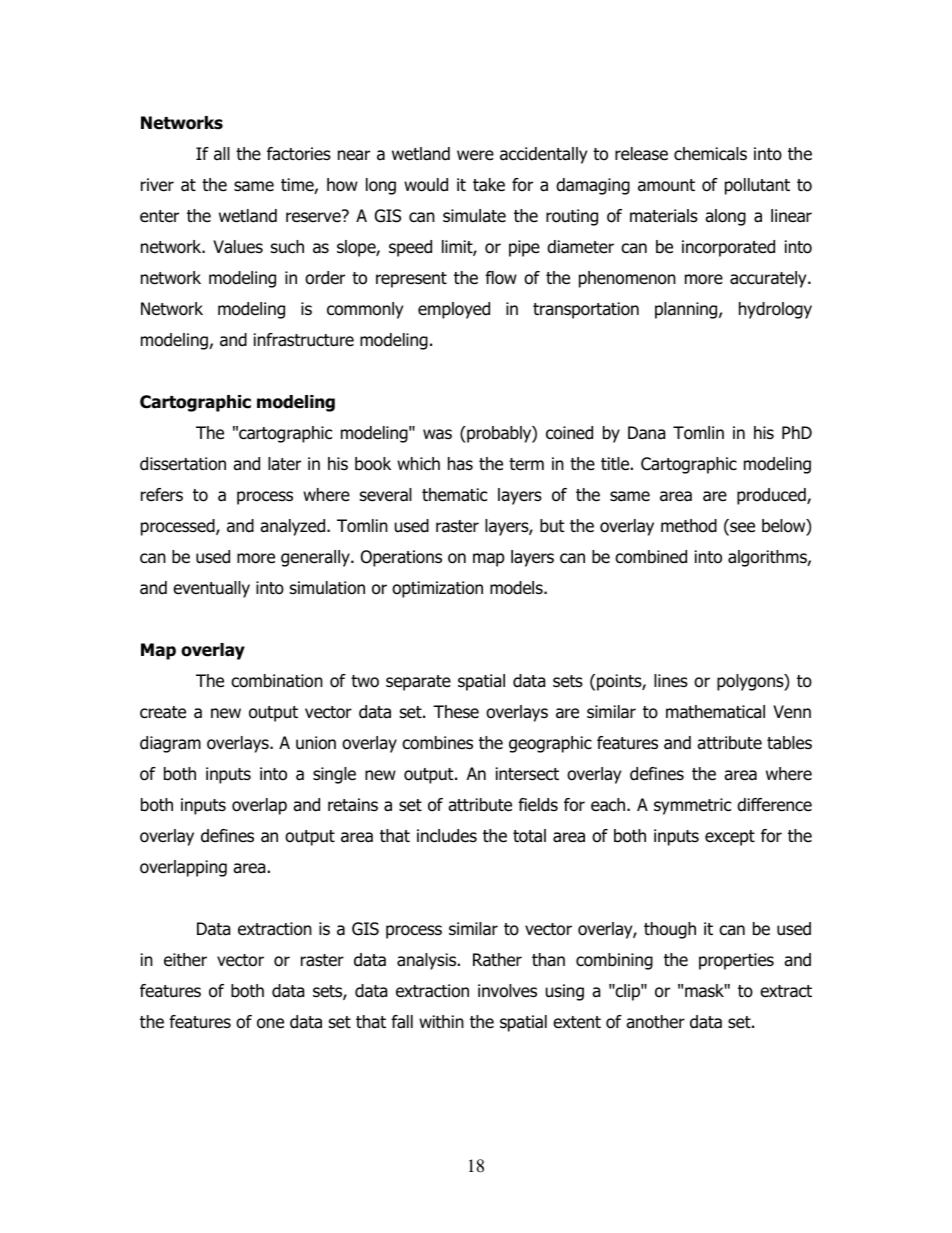 This screenshot has width=952, height=1233. What do you see at coordinates (299, 154) in the screenshot?
I see `factories` at bounding box center [299, 154].
